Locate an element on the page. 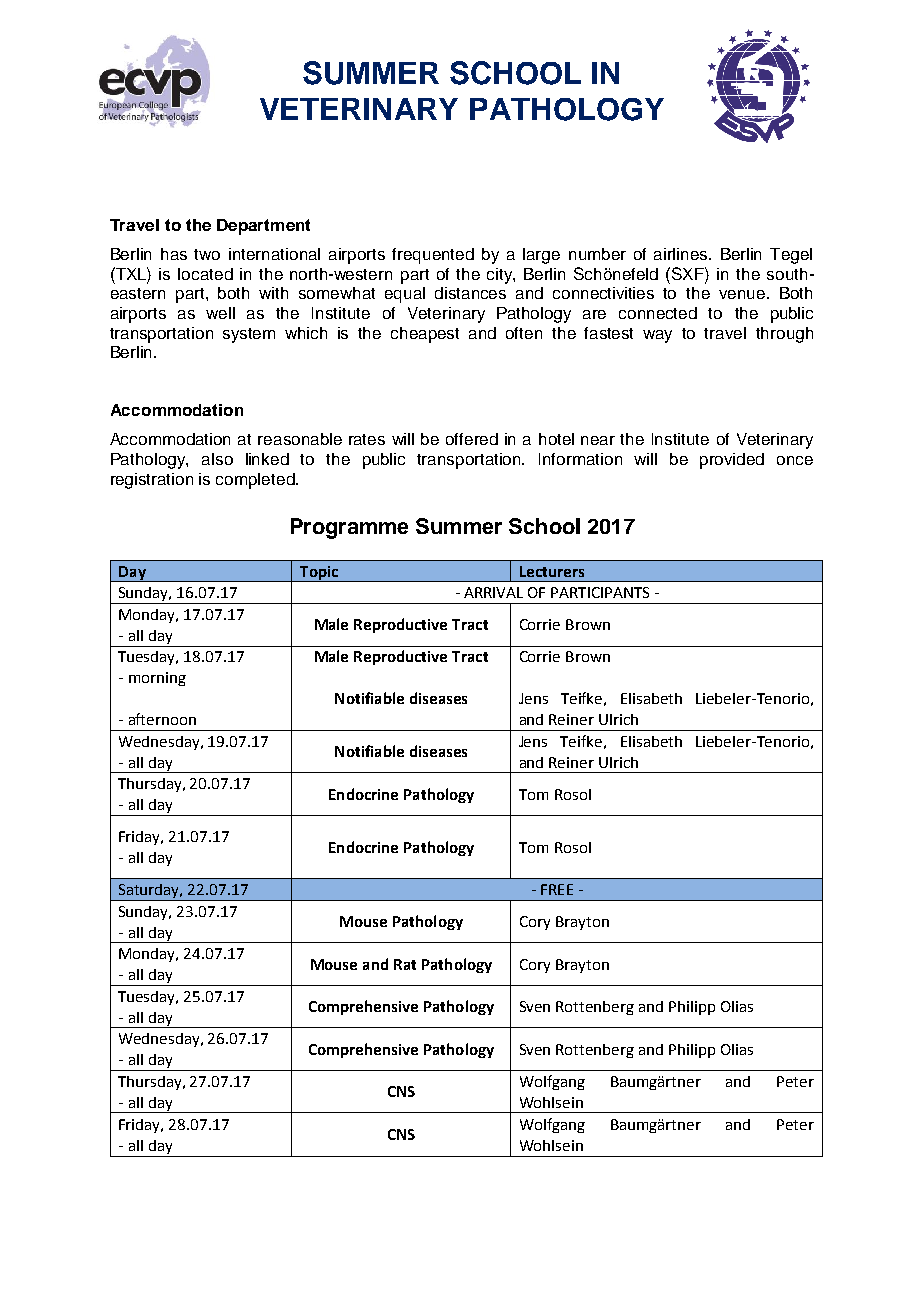 The image size is (924, 1308). located is located at coordinates (205, 274).
